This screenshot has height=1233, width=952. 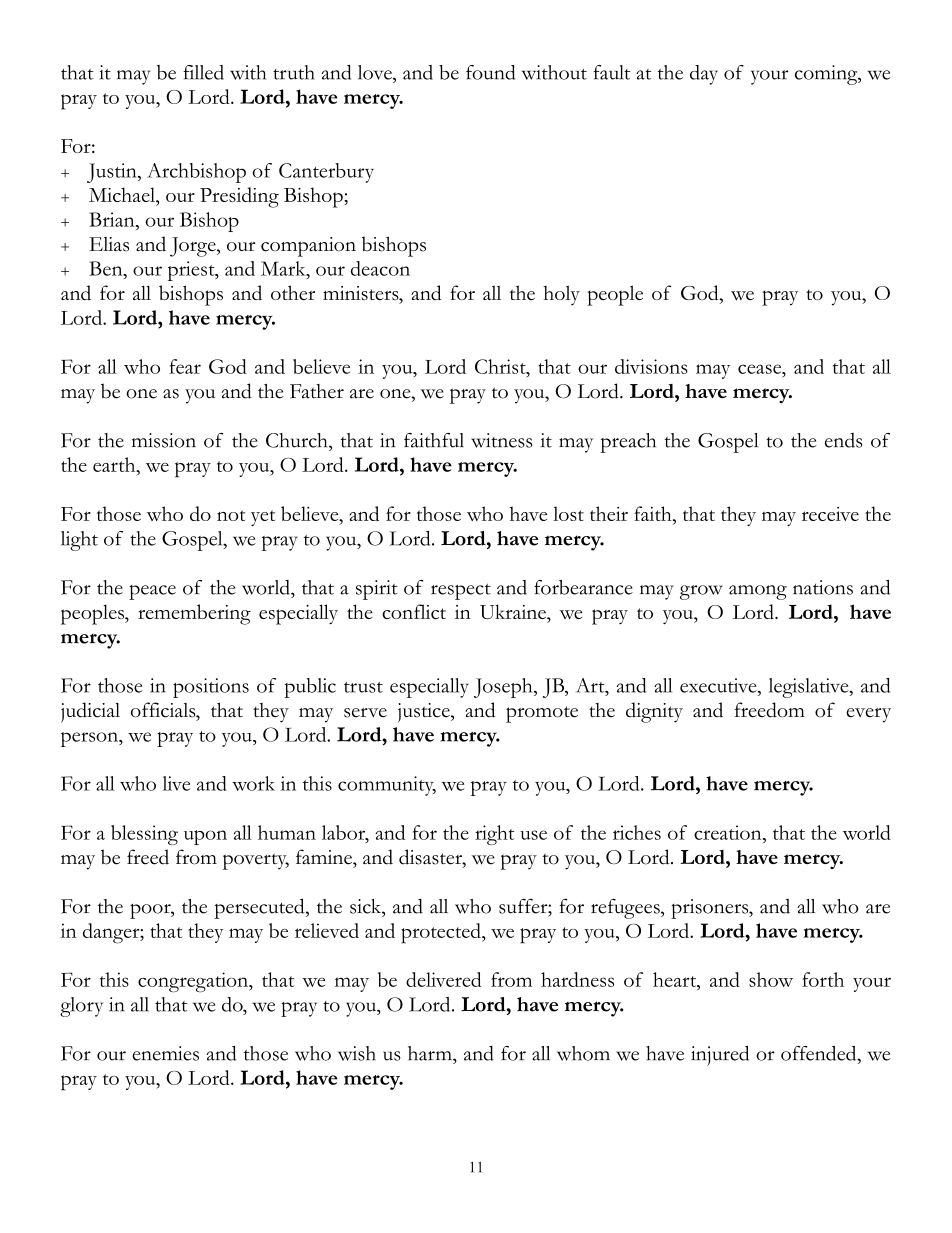 I want to click on found, so click(x=490, y=72).
